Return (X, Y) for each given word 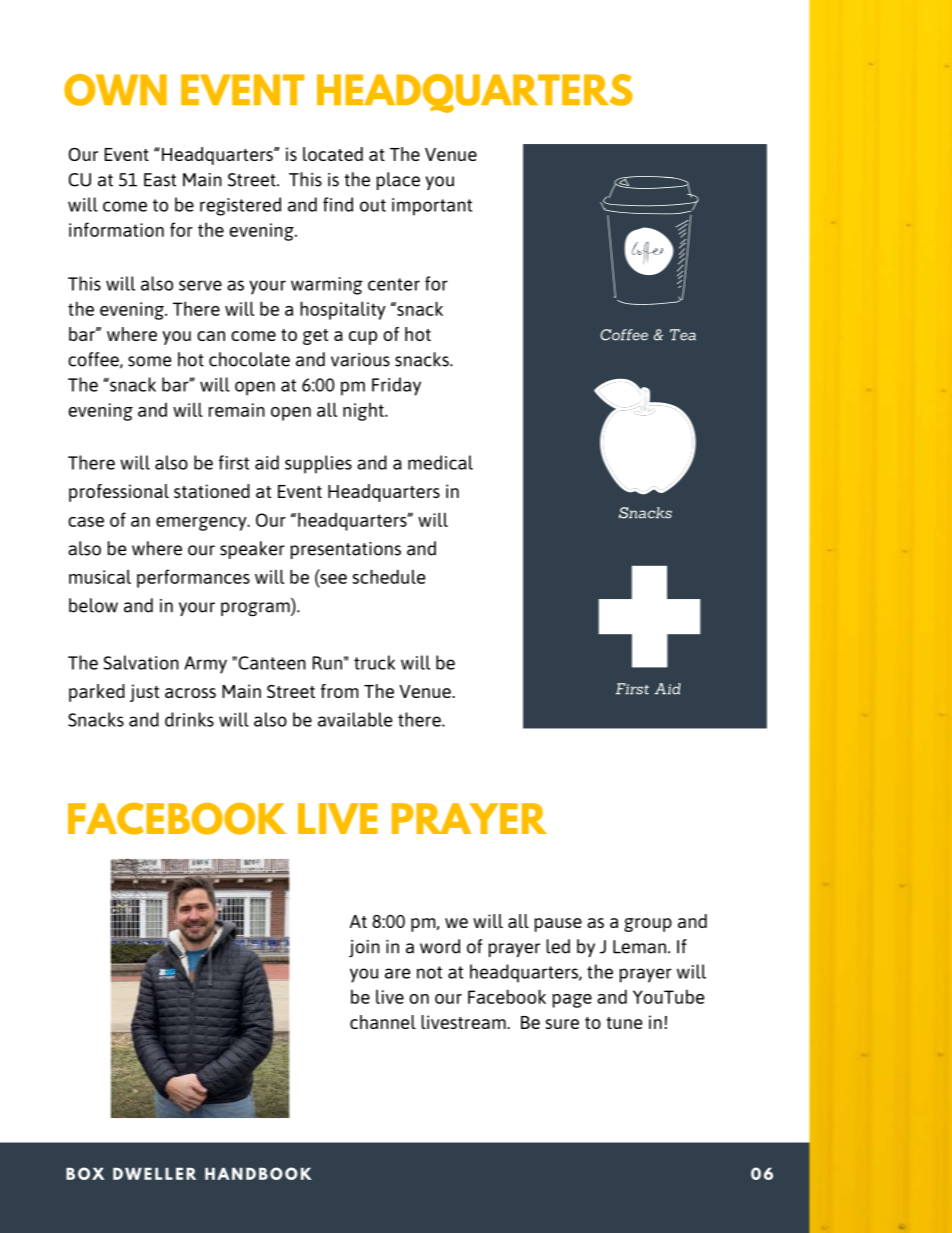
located (333, 154)
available (355, 719)
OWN (115, 90)
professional (119, 493)
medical (440, 462)
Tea (683, 335)
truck (374, 662)
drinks (189, 719)
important (432, 207)
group (648, 925)
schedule (388, 576)
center (394, 284)
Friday (396, 386)
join (364, 948)
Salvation (141, 662)
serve (200, 285)
